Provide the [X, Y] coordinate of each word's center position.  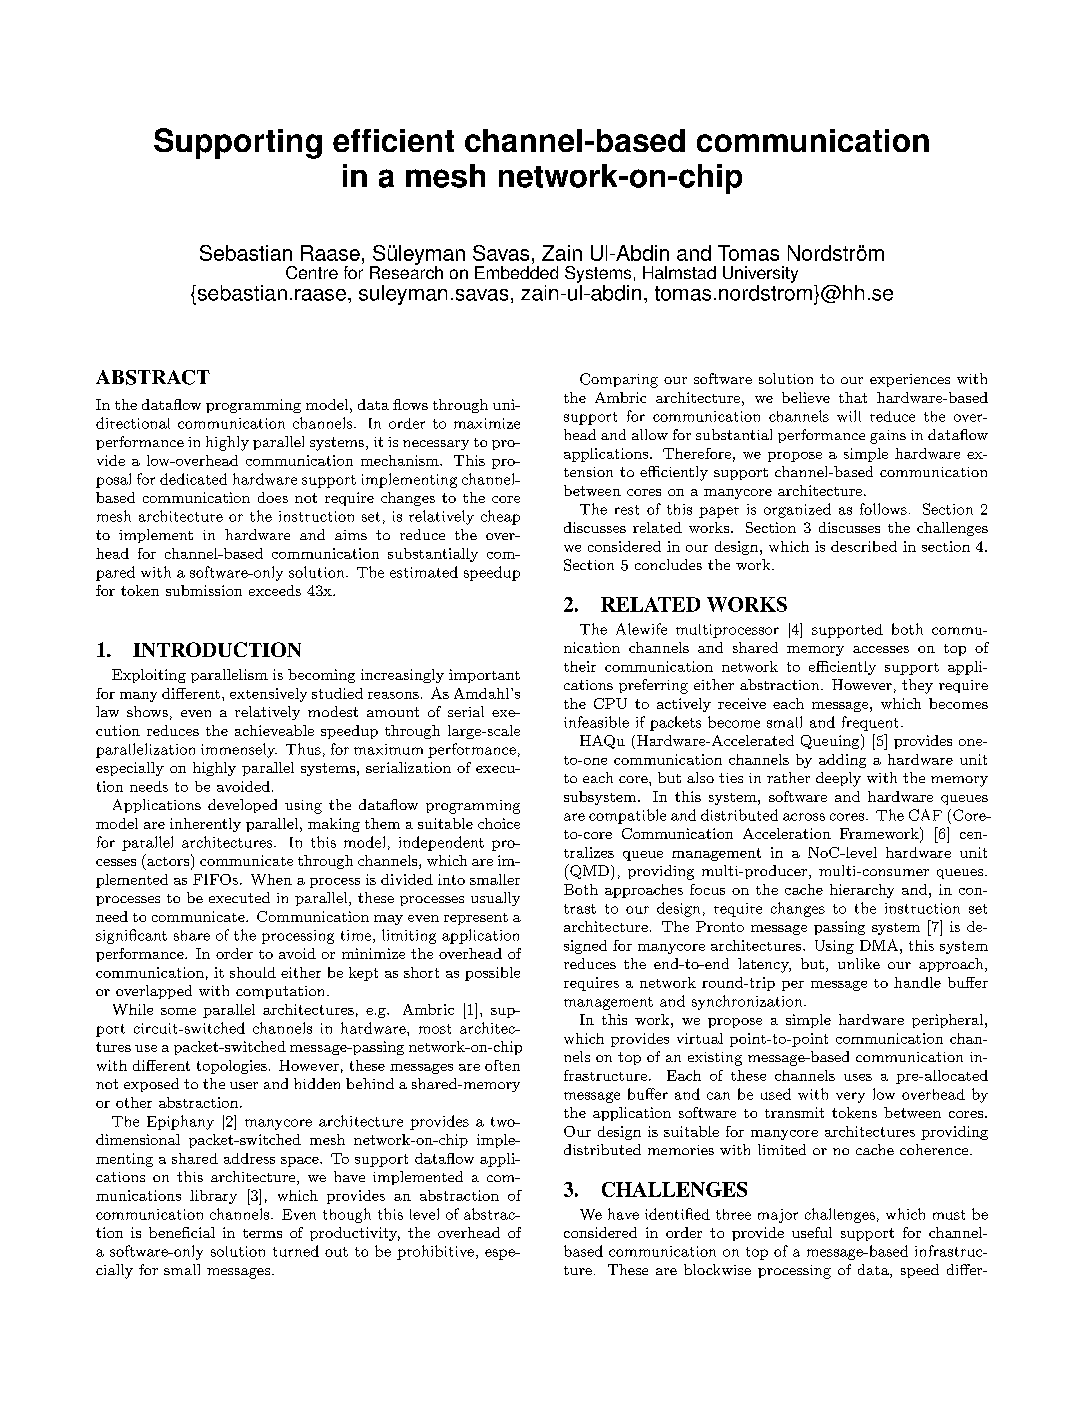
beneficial [182, 1232]
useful [812, 1232]
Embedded [516, 272]
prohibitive [435, 1252]
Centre [312, 272]
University [760, 274]
